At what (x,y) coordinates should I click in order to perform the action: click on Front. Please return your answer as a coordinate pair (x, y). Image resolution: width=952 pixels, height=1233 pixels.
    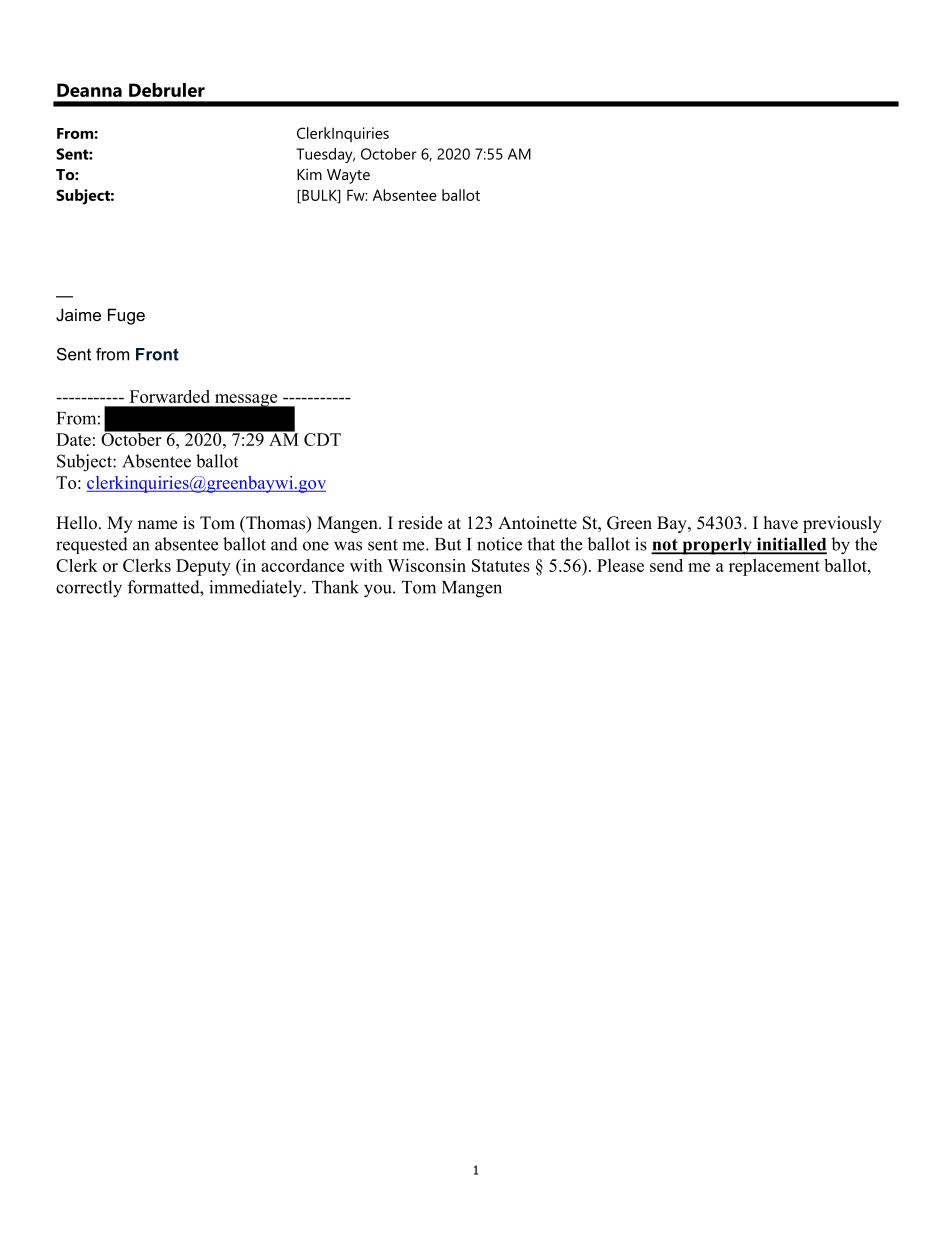
    Looking at the image, I should click on (157, 354).
